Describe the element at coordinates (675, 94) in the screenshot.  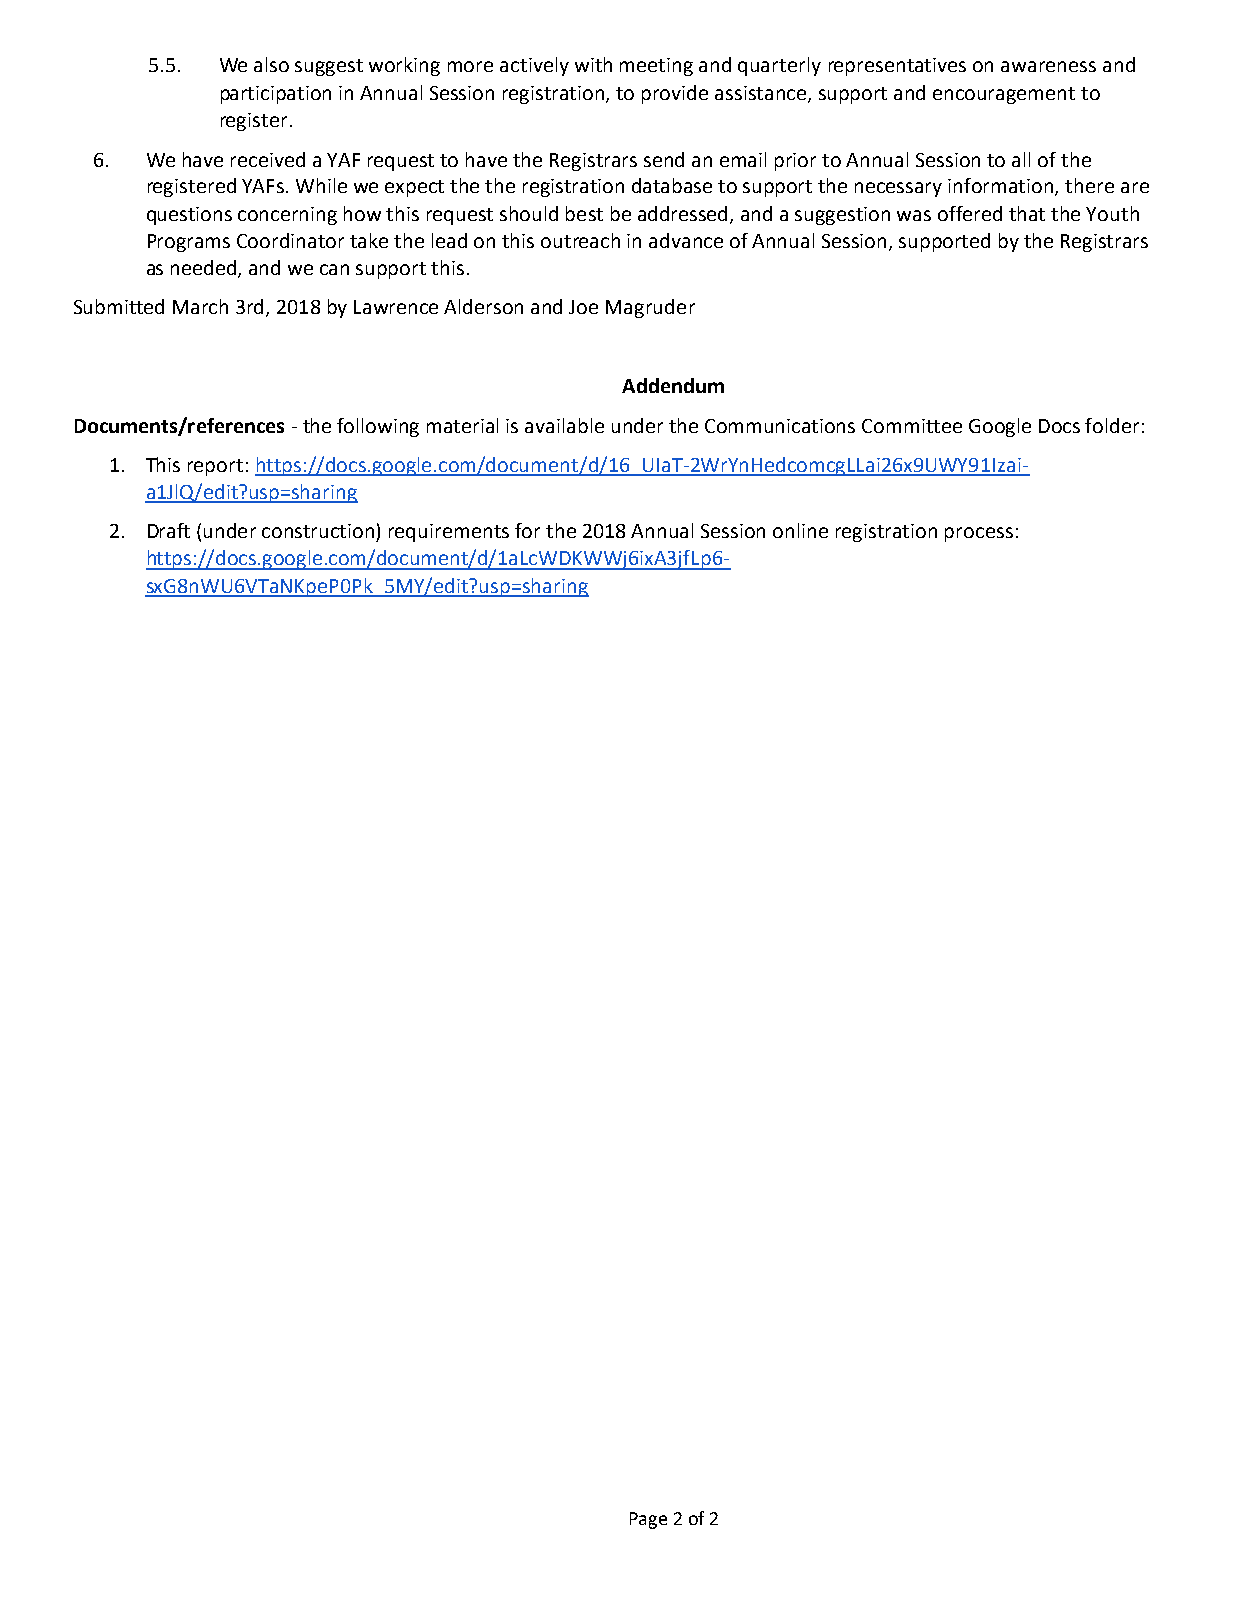
I see `provide` at that location.
